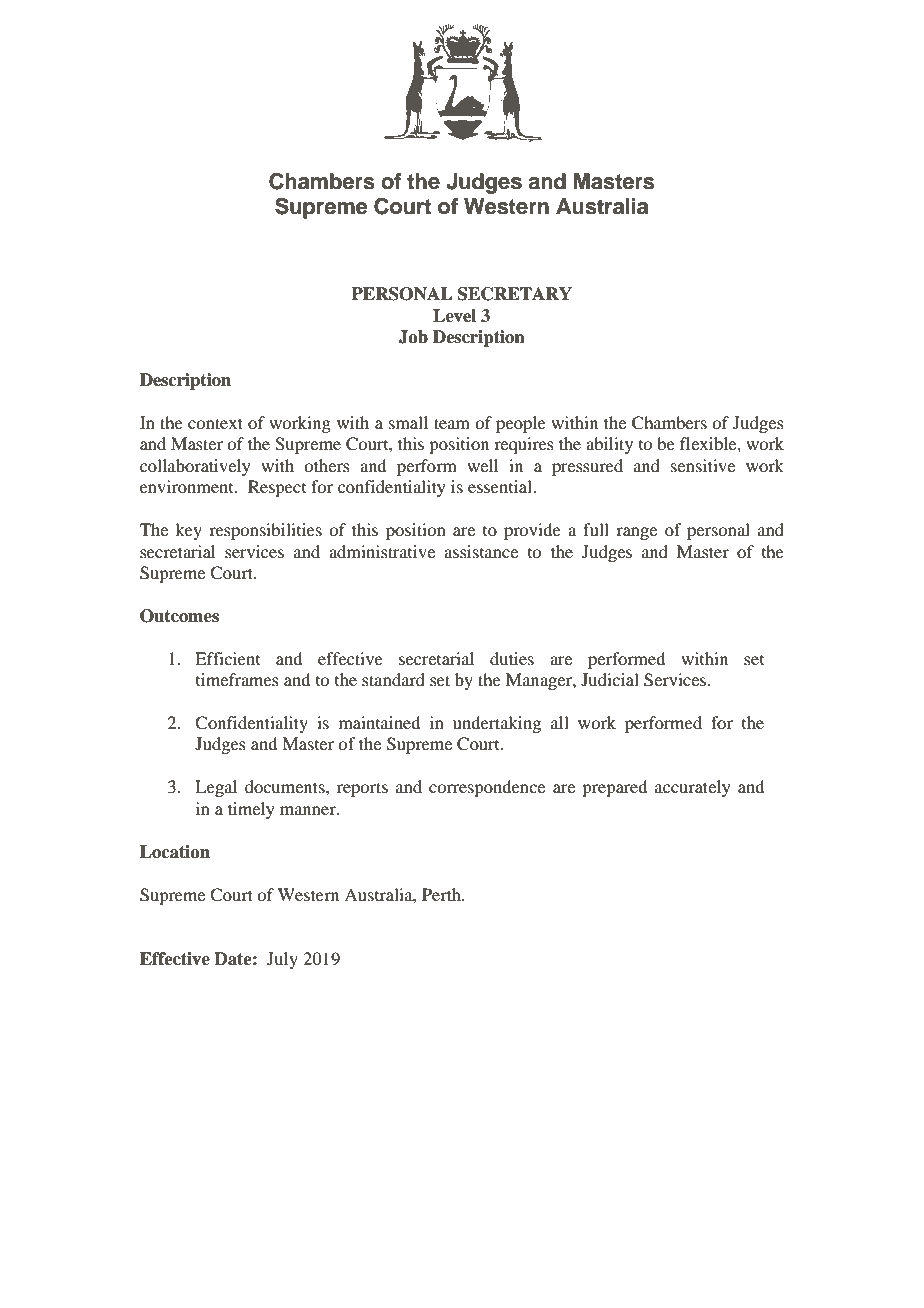 The width and height of the screenshot is (924, 1308). I want to click on July, so click(282, 960).
